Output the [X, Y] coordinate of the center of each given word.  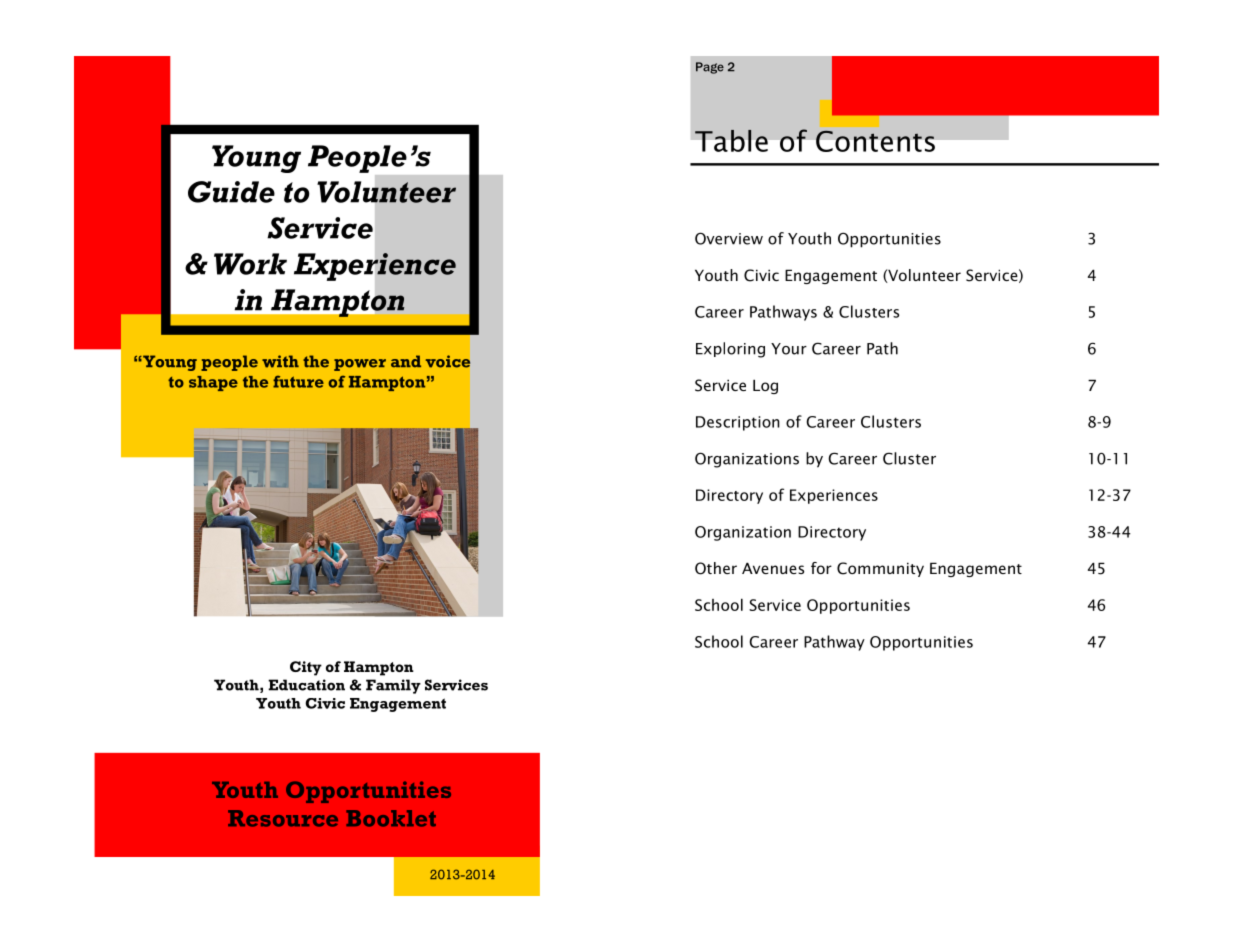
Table [731, 141]
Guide [231, 192]
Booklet [391, 818]
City [306, 668]
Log [765, 386]
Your [789, 349]
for [821, 568]
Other [716, 568]
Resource [283, 818]
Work [250, 264]
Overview [729, 238]
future [298, 382]
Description [738, 423]
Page [710, 68]
